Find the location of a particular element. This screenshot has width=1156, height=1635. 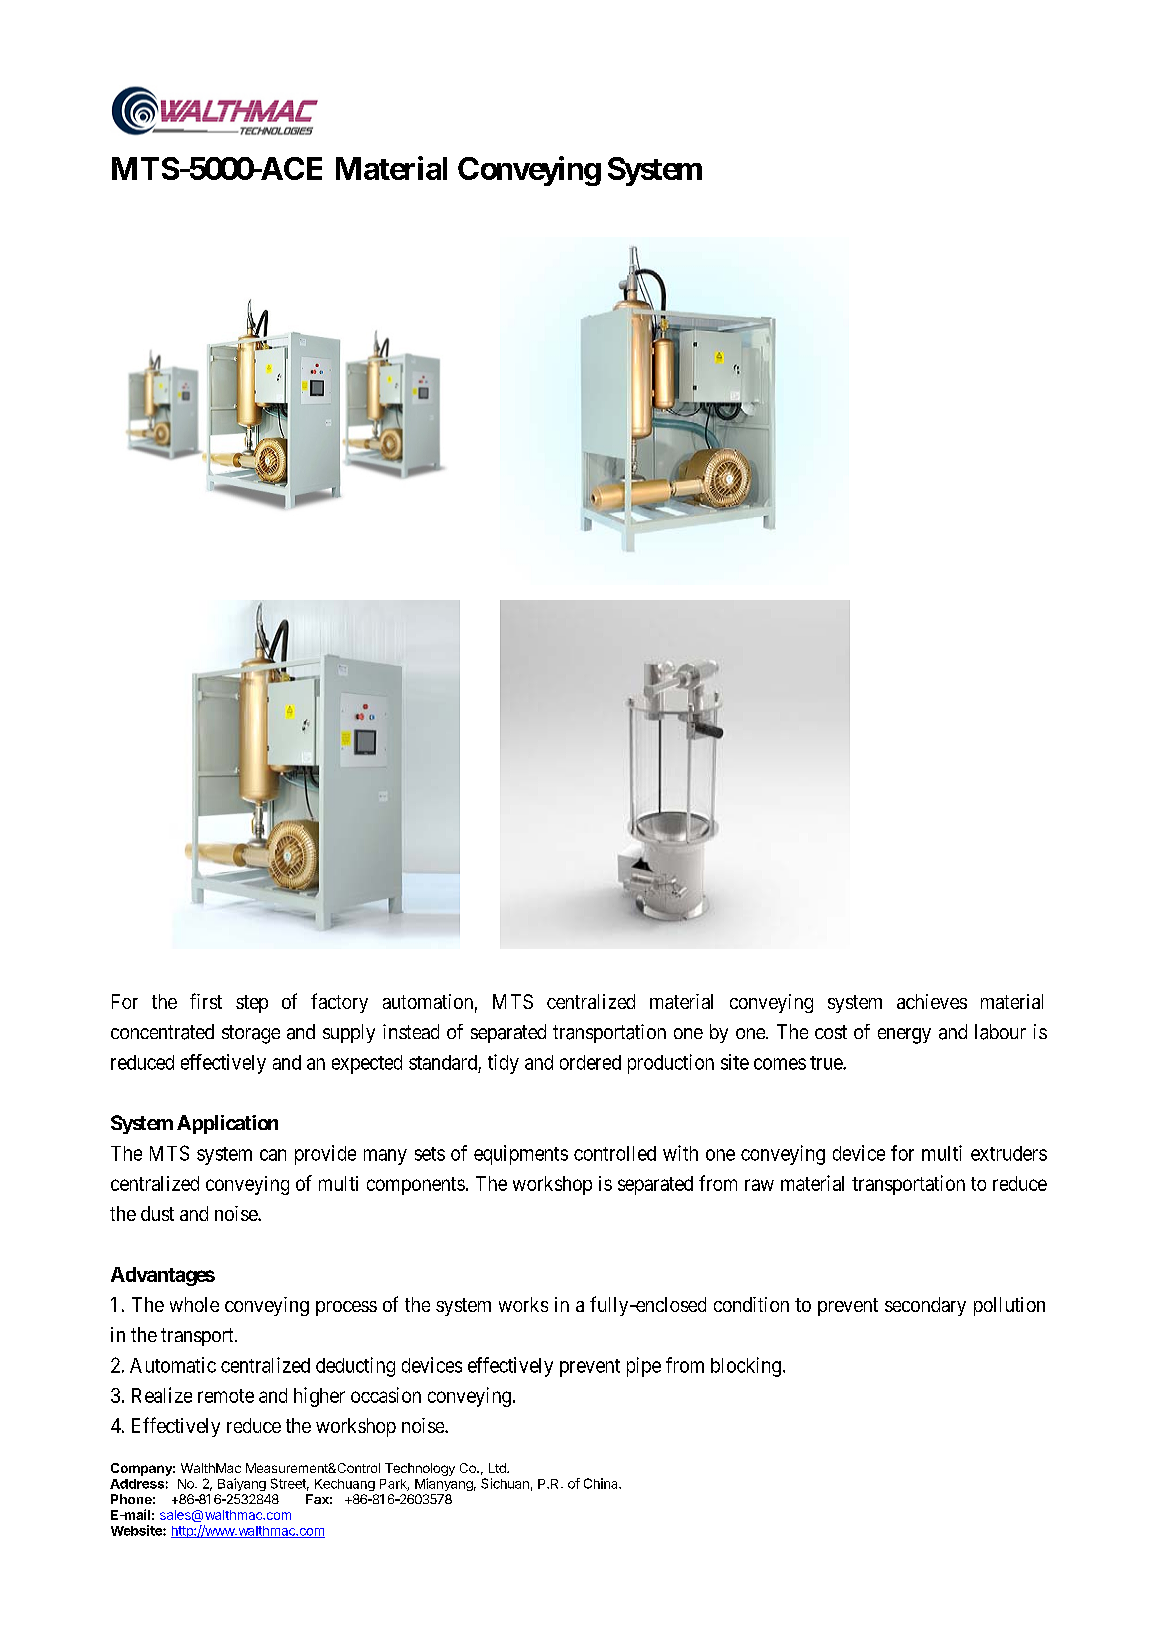

China is located at coordinates (602, 1483).
